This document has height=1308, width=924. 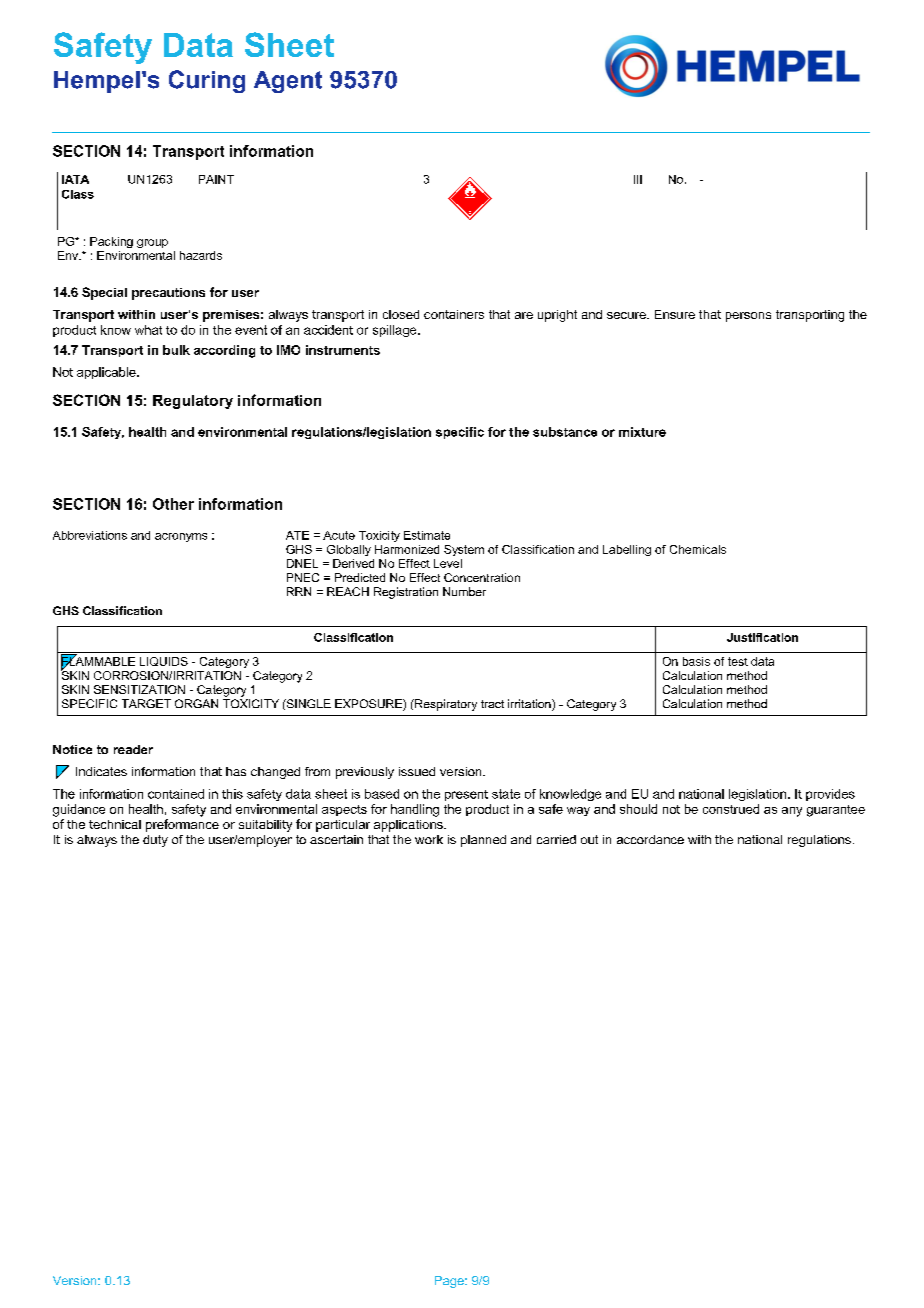 I want to click on handling, so click(x=415, y=810).
